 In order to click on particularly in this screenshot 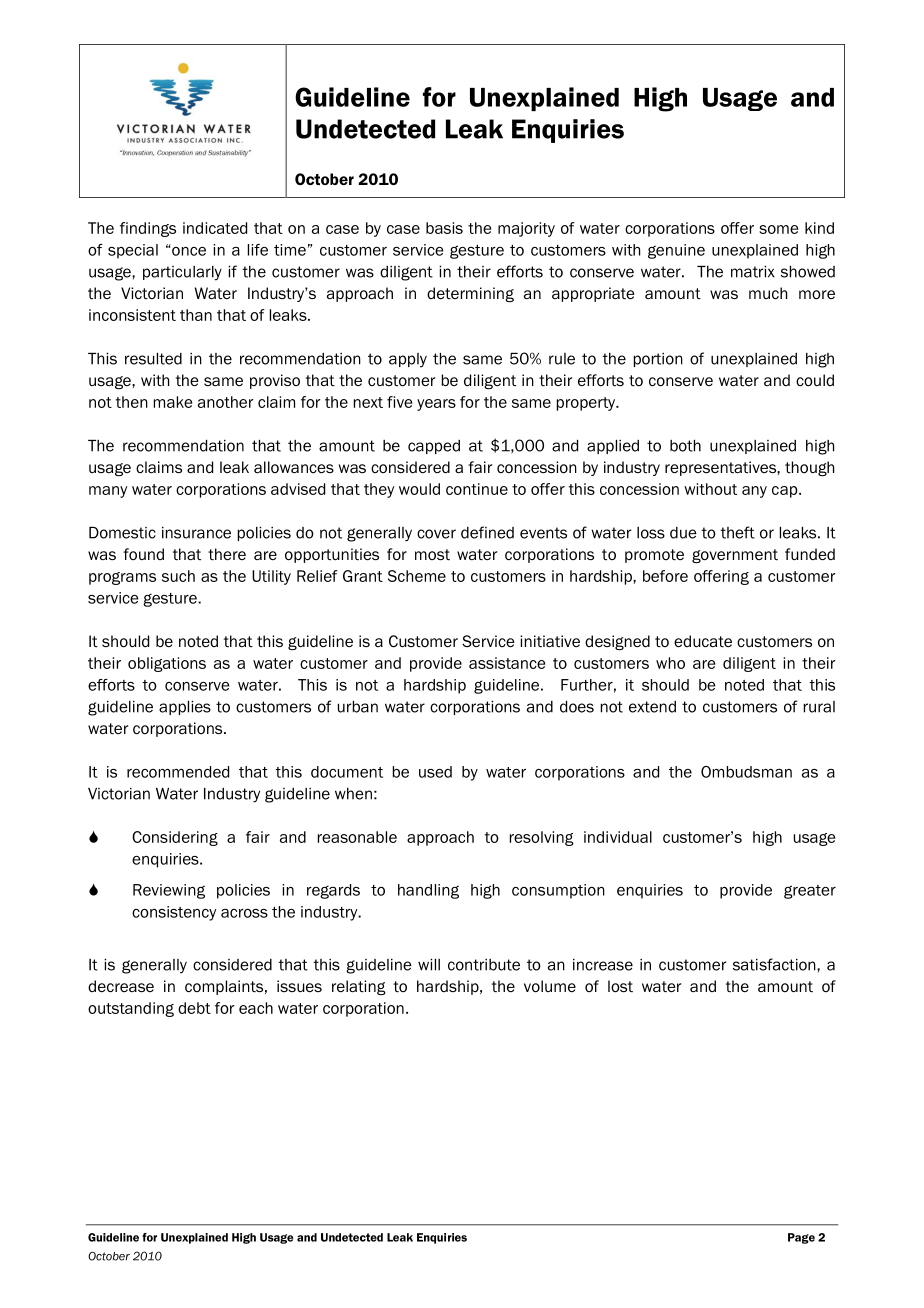, I will do `click(182, 273)`.
